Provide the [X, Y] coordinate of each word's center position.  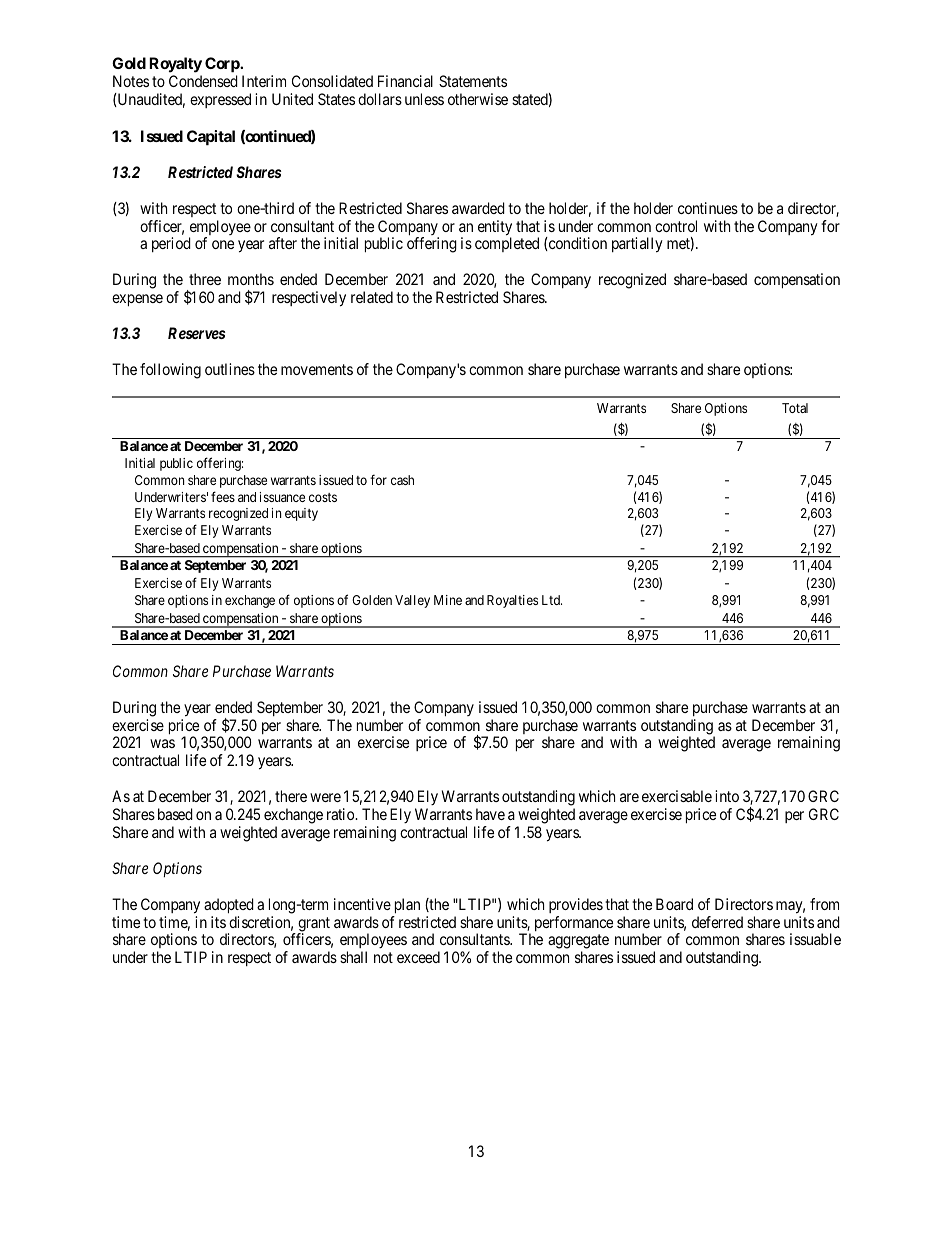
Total [795, 408]
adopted [229, 906]
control [676, 226]
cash [402, 480]
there [291, 796]
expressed [220, 100]
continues [708, 208]
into [727, 796]
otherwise [478, 99]
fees [223, 496]
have [490, 814]
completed [507, 244]
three [205, 279]
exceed [418, 957]
